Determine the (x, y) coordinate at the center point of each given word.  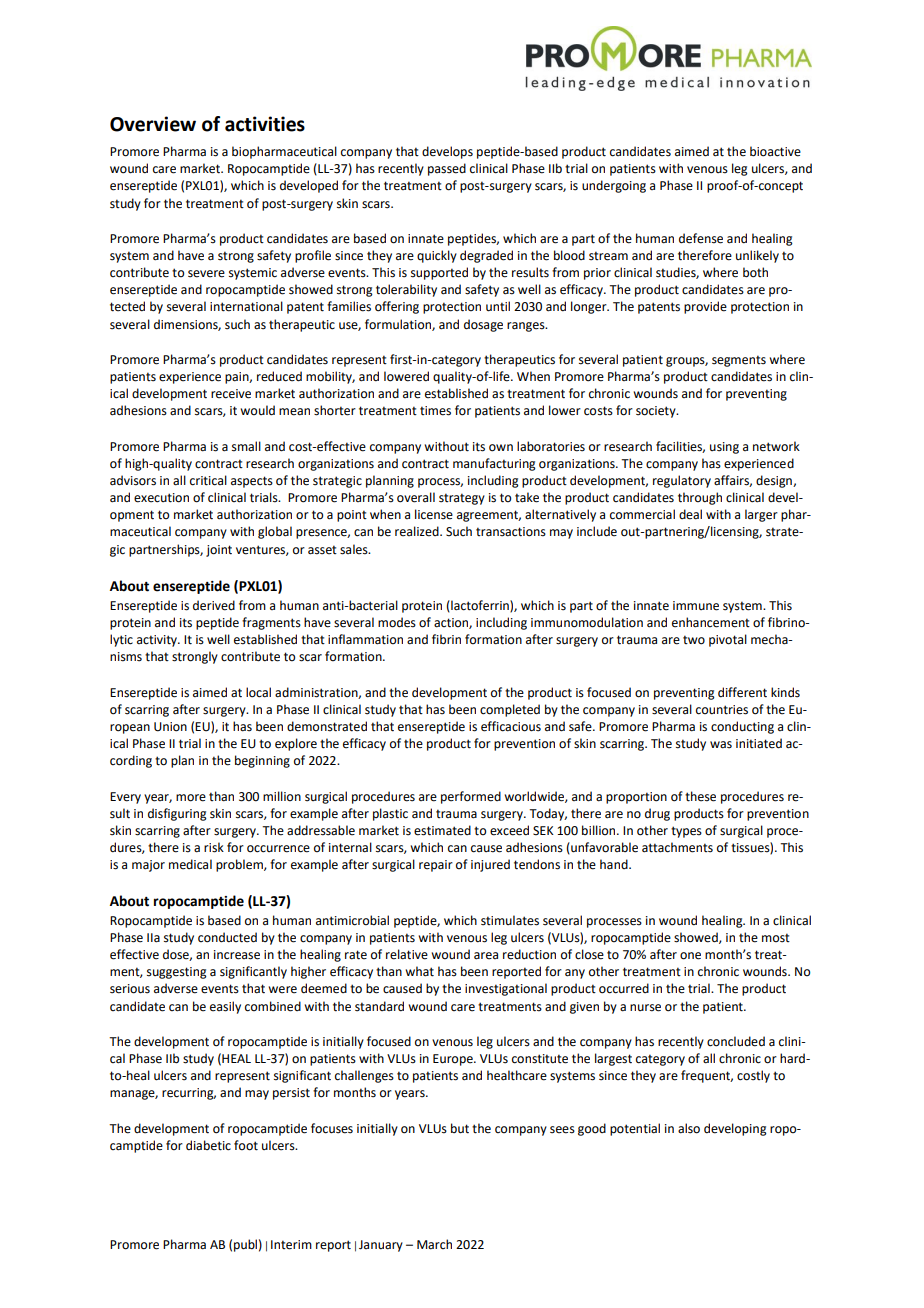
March (434, 1244)
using (724, 448)
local (258, 692)
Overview (153, 124)
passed (447, 169)
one (690, 956)
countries (722, 710)
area (486, 956)
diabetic (208, 1145)
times (435, 411)
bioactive (775, 151)
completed (510, 710)
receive (231, 394)
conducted (227, 937)
